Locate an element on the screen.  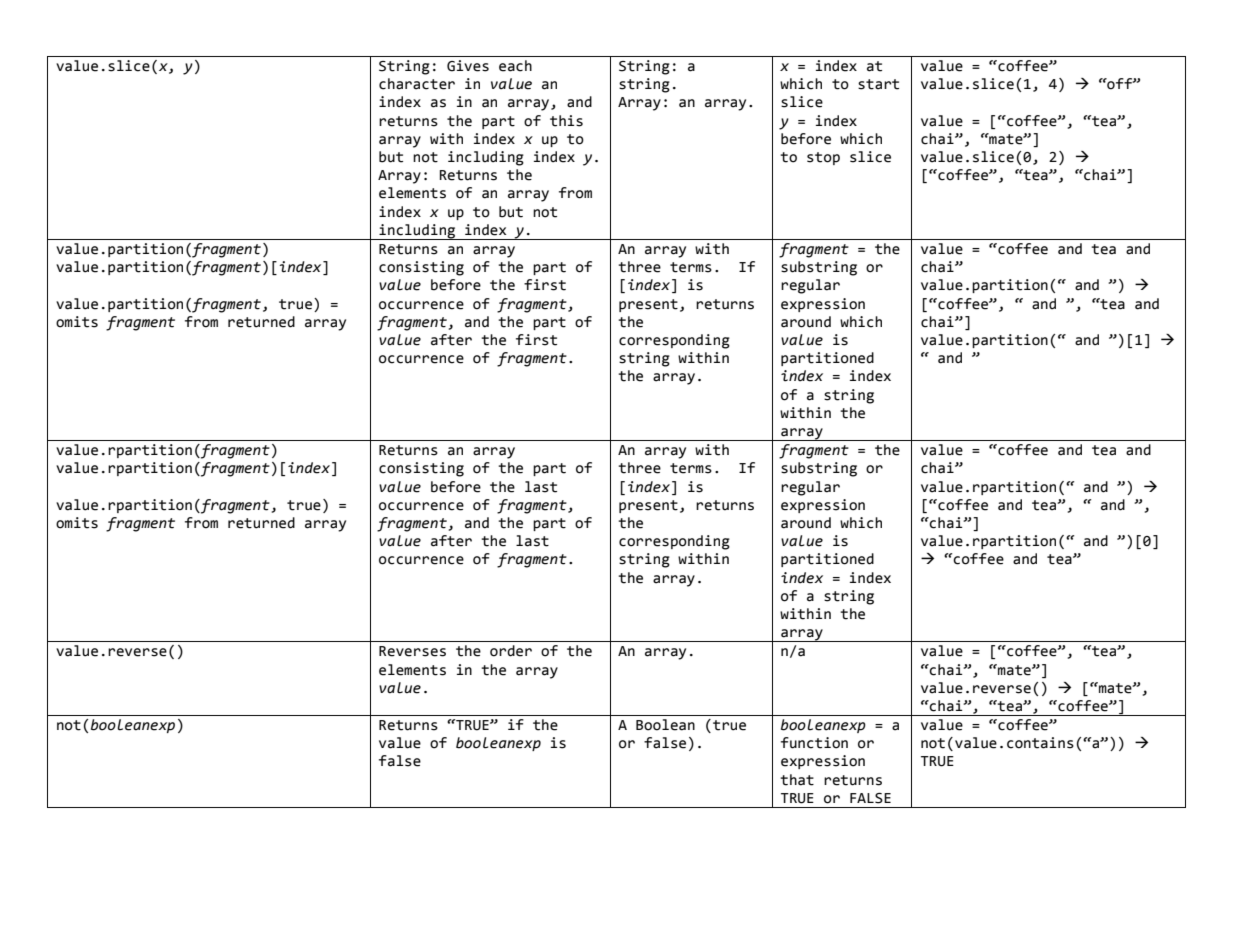
function is located at coordinates (814, 743).
